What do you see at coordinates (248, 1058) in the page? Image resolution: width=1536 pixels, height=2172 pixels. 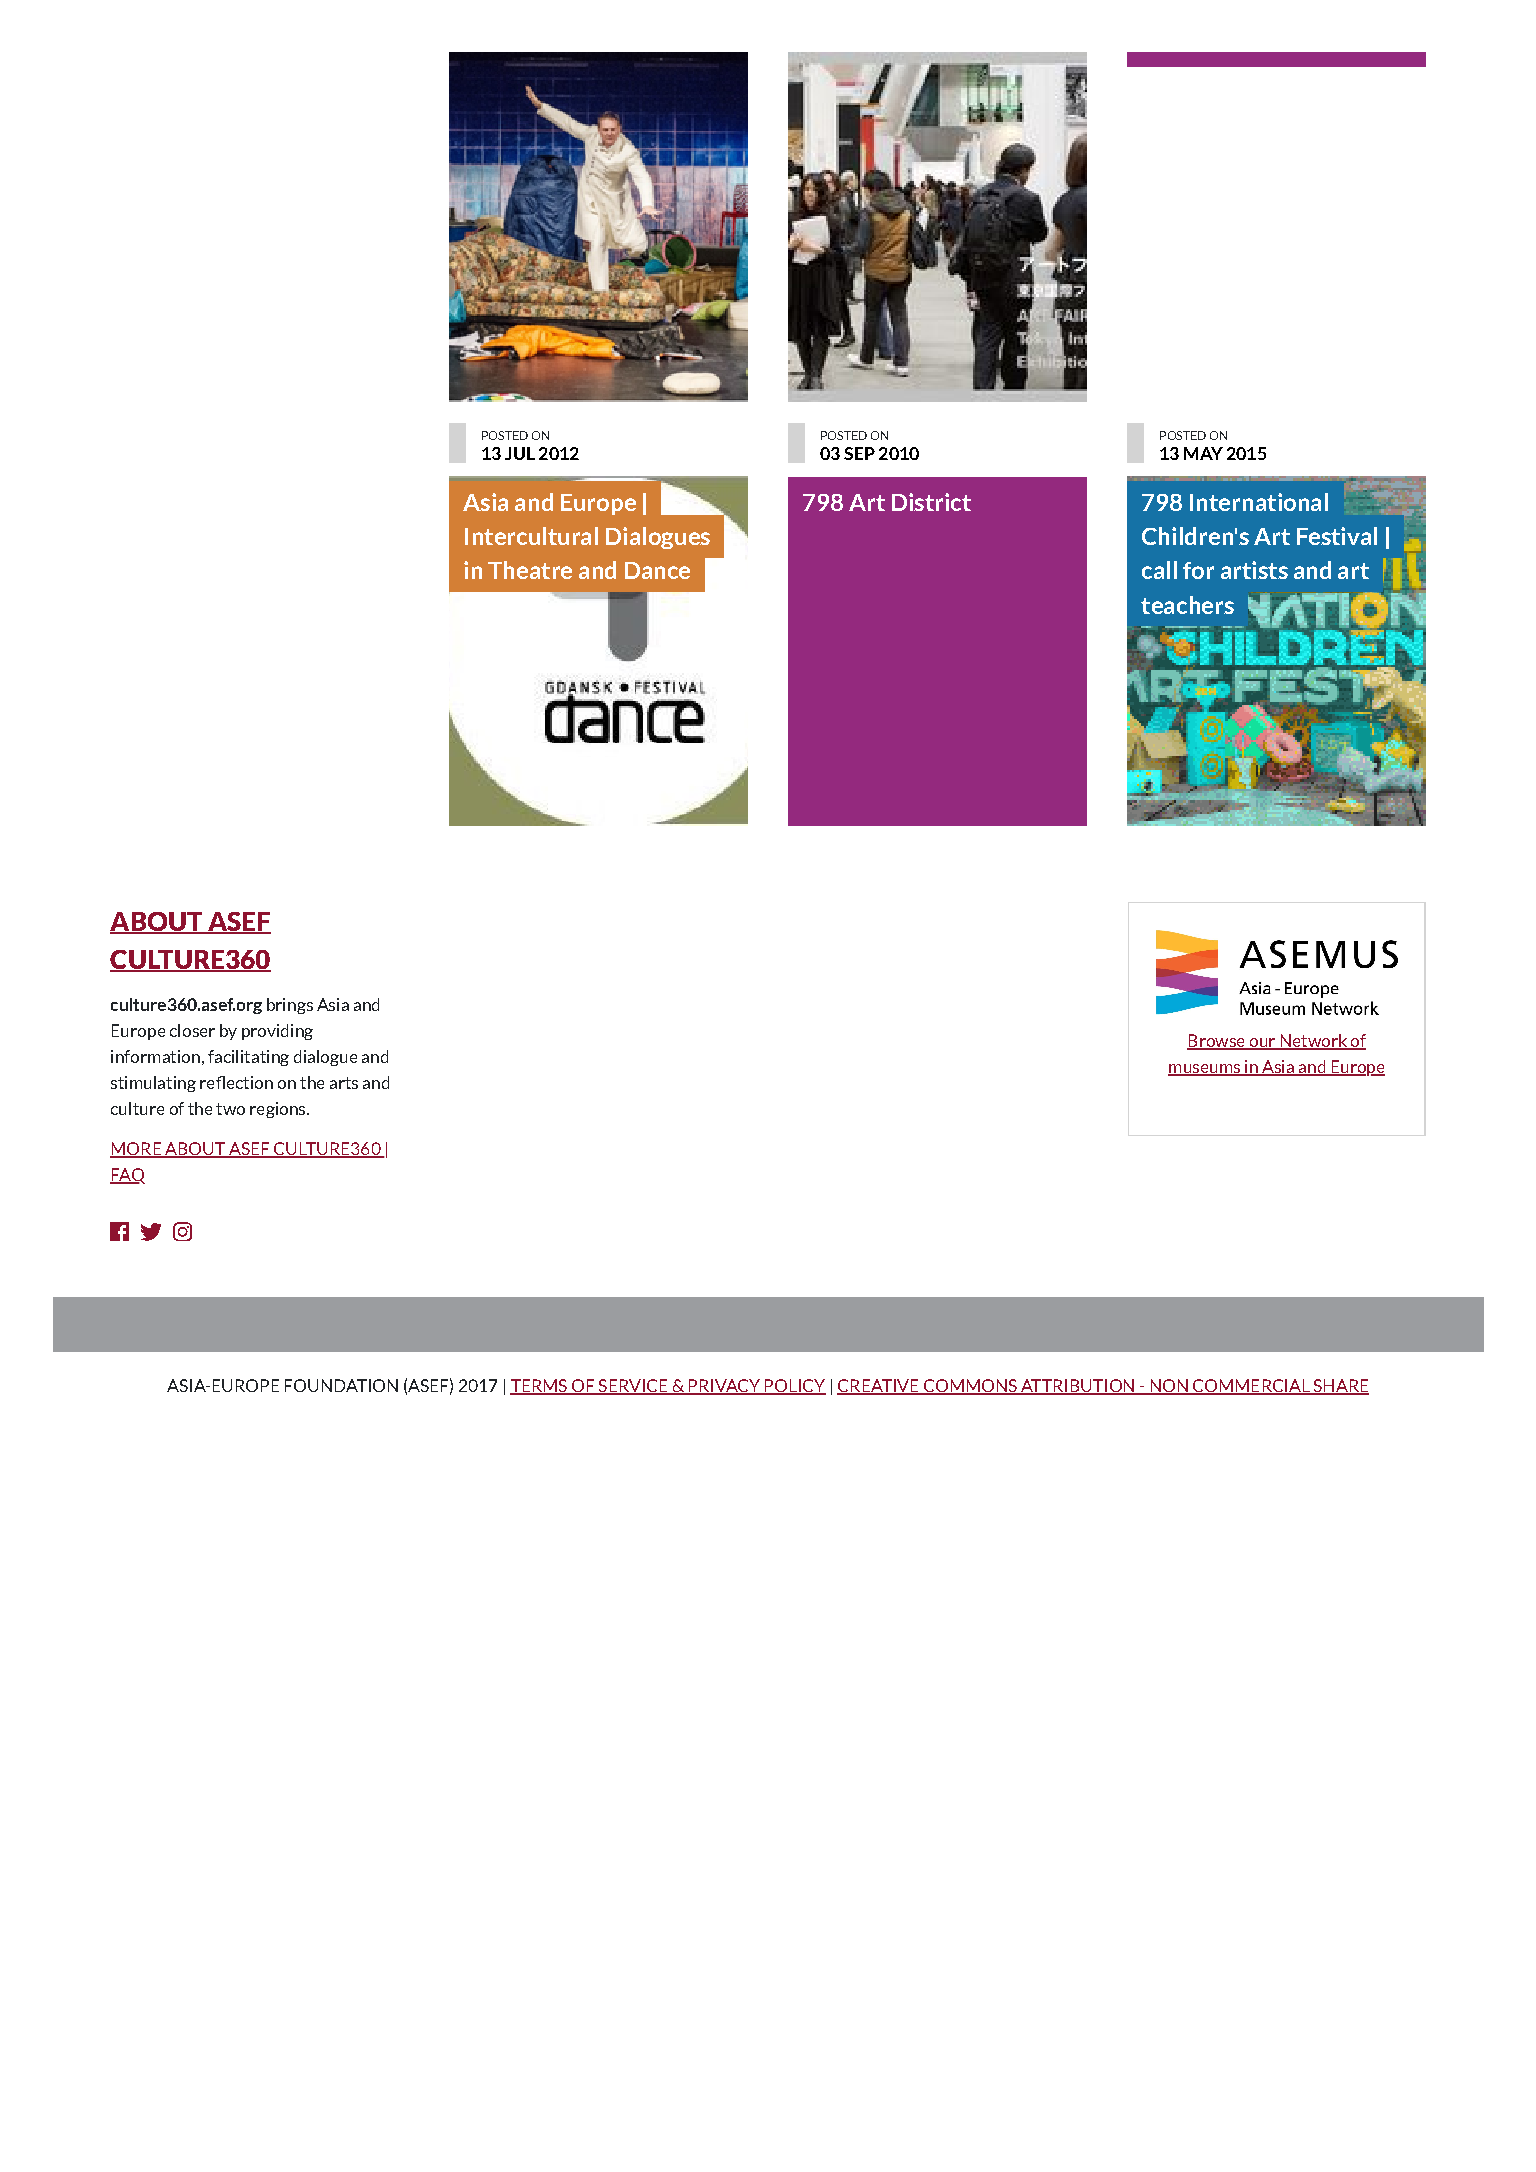 I see `facilitating` at bounding box center [248, 1058].
